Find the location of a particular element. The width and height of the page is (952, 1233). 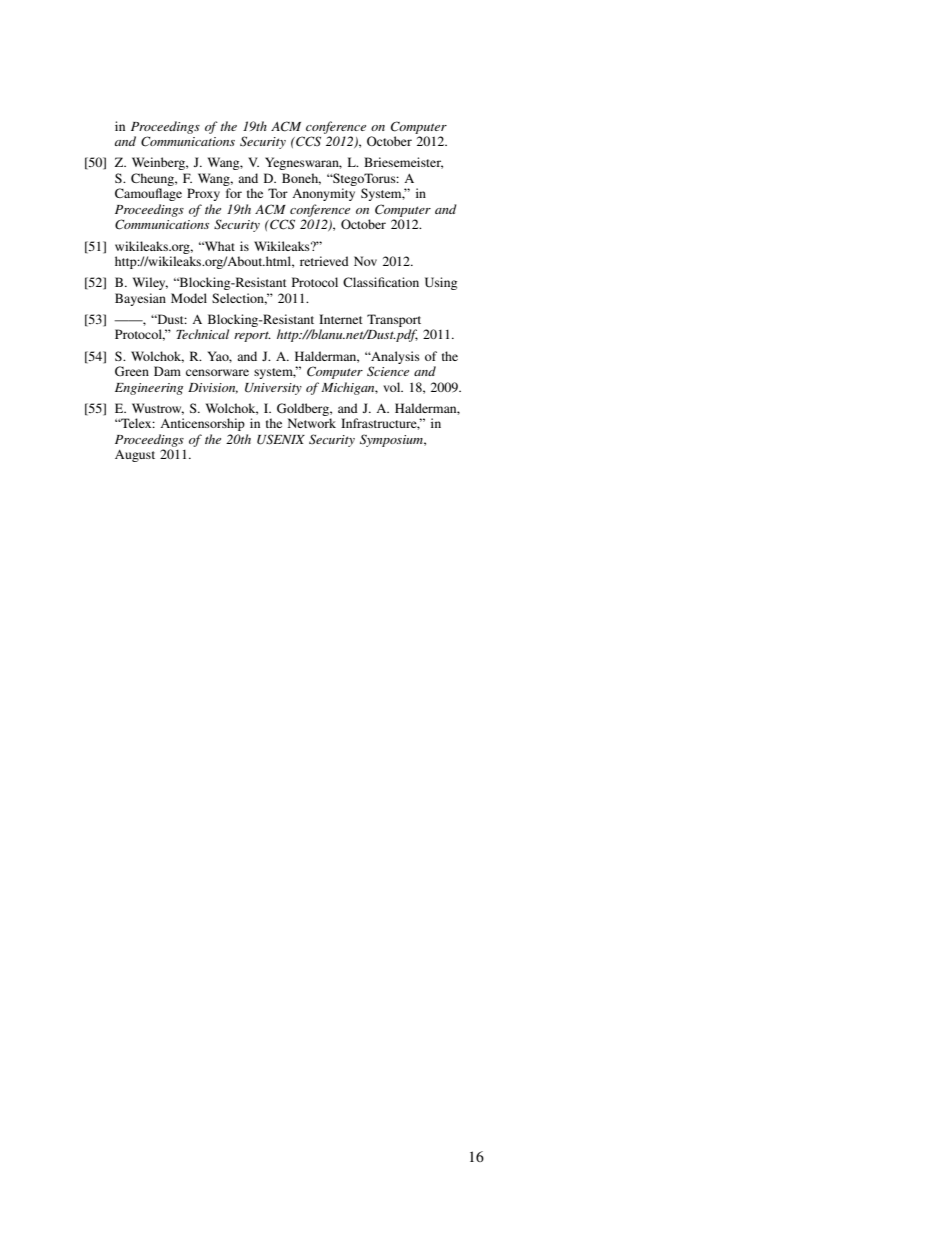

Camouflage is located at coordinates (148, 194).
